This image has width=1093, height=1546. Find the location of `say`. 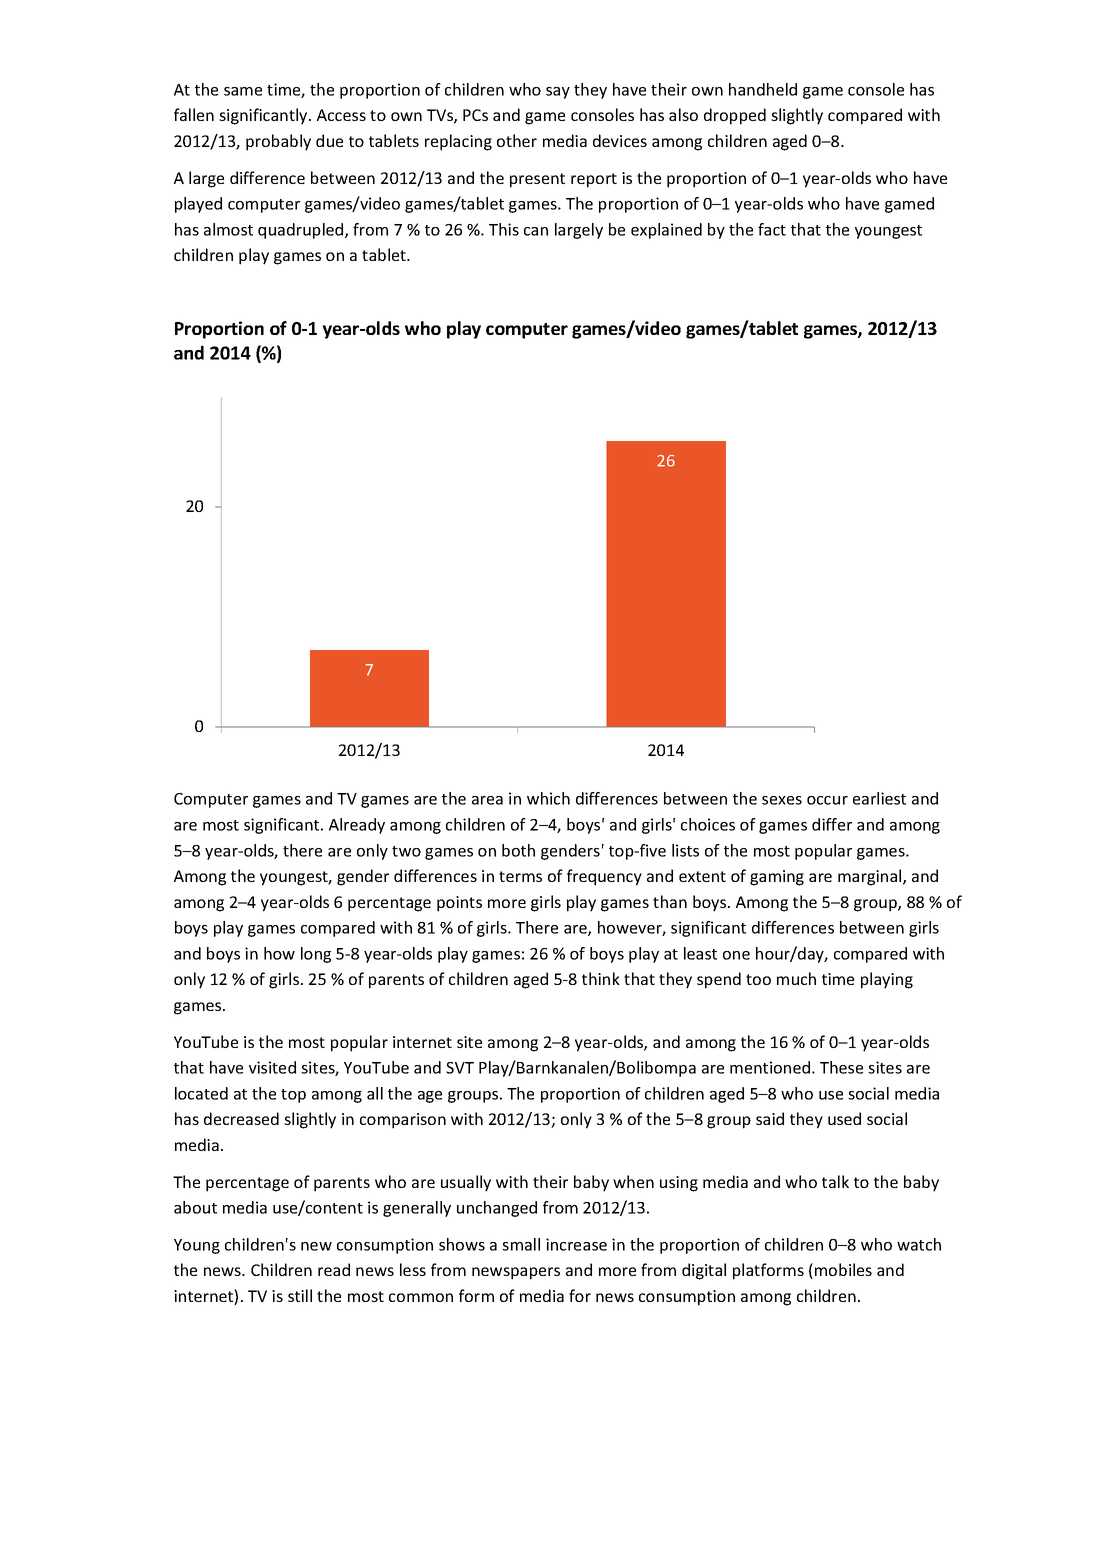

say is located at coordinates (558, 93).
